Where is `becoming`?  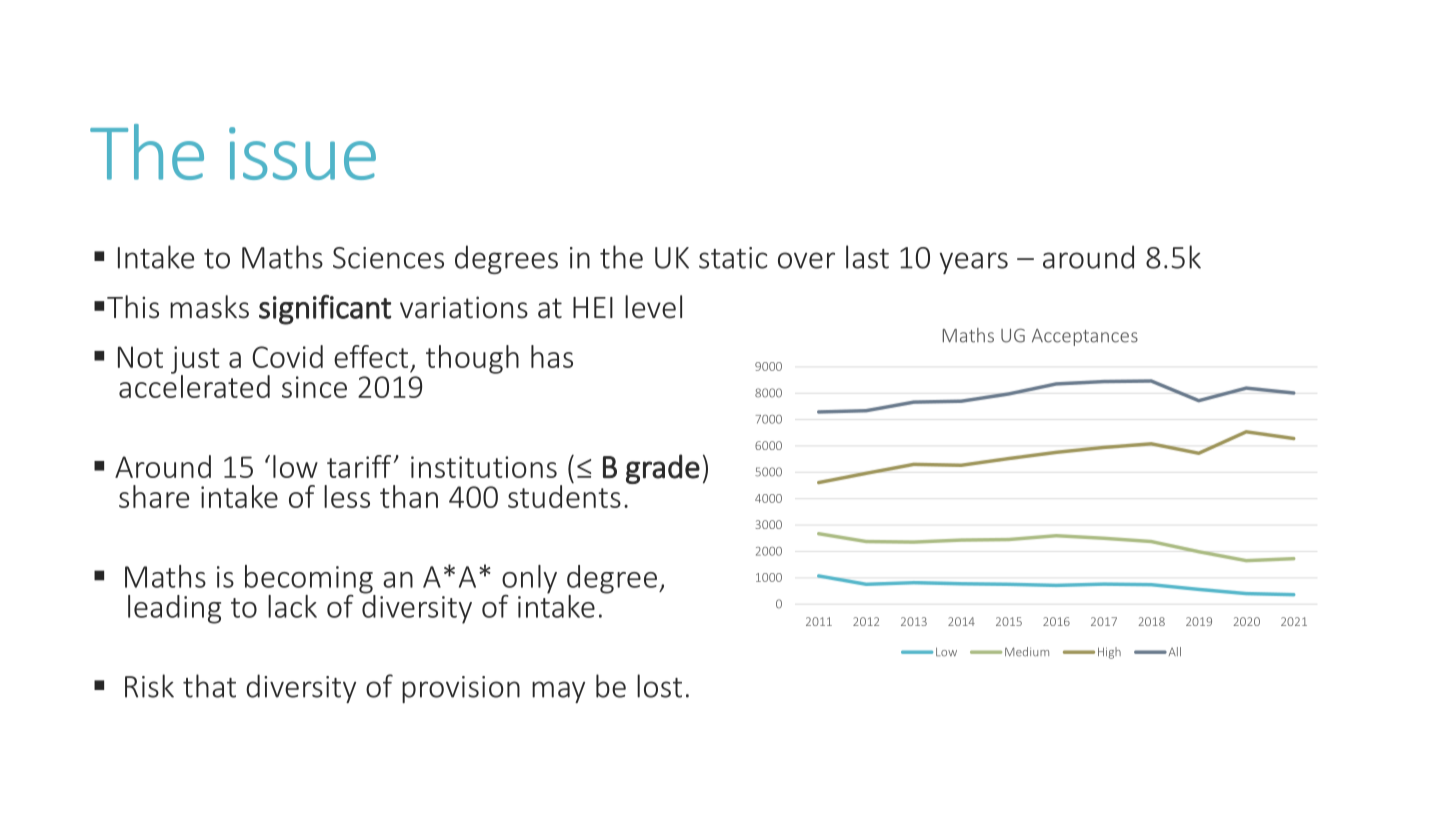
becoming is located at coordinates (310, 580).
